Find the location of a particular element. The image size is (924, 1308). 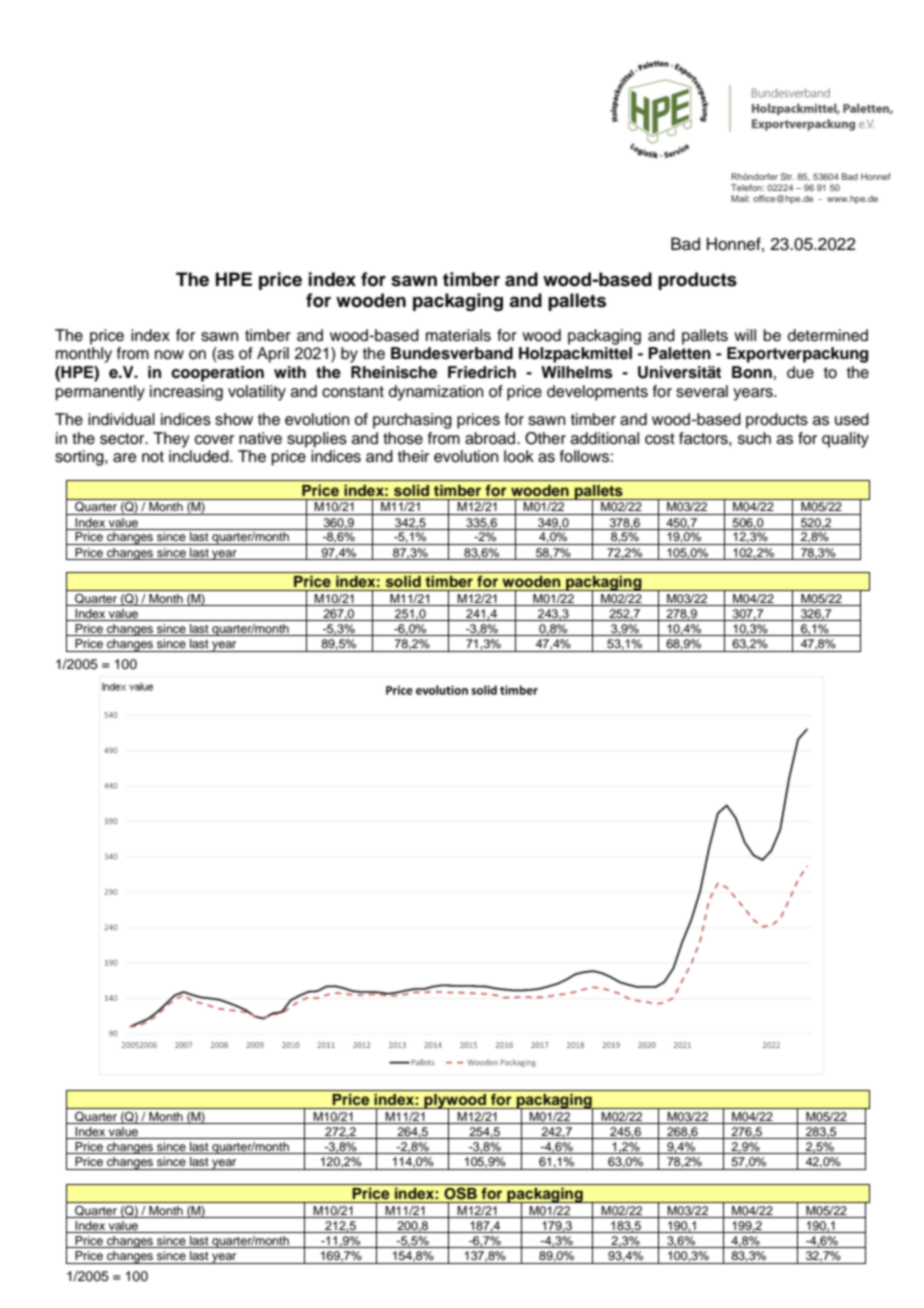

not is located at coordinates (153, 457).
